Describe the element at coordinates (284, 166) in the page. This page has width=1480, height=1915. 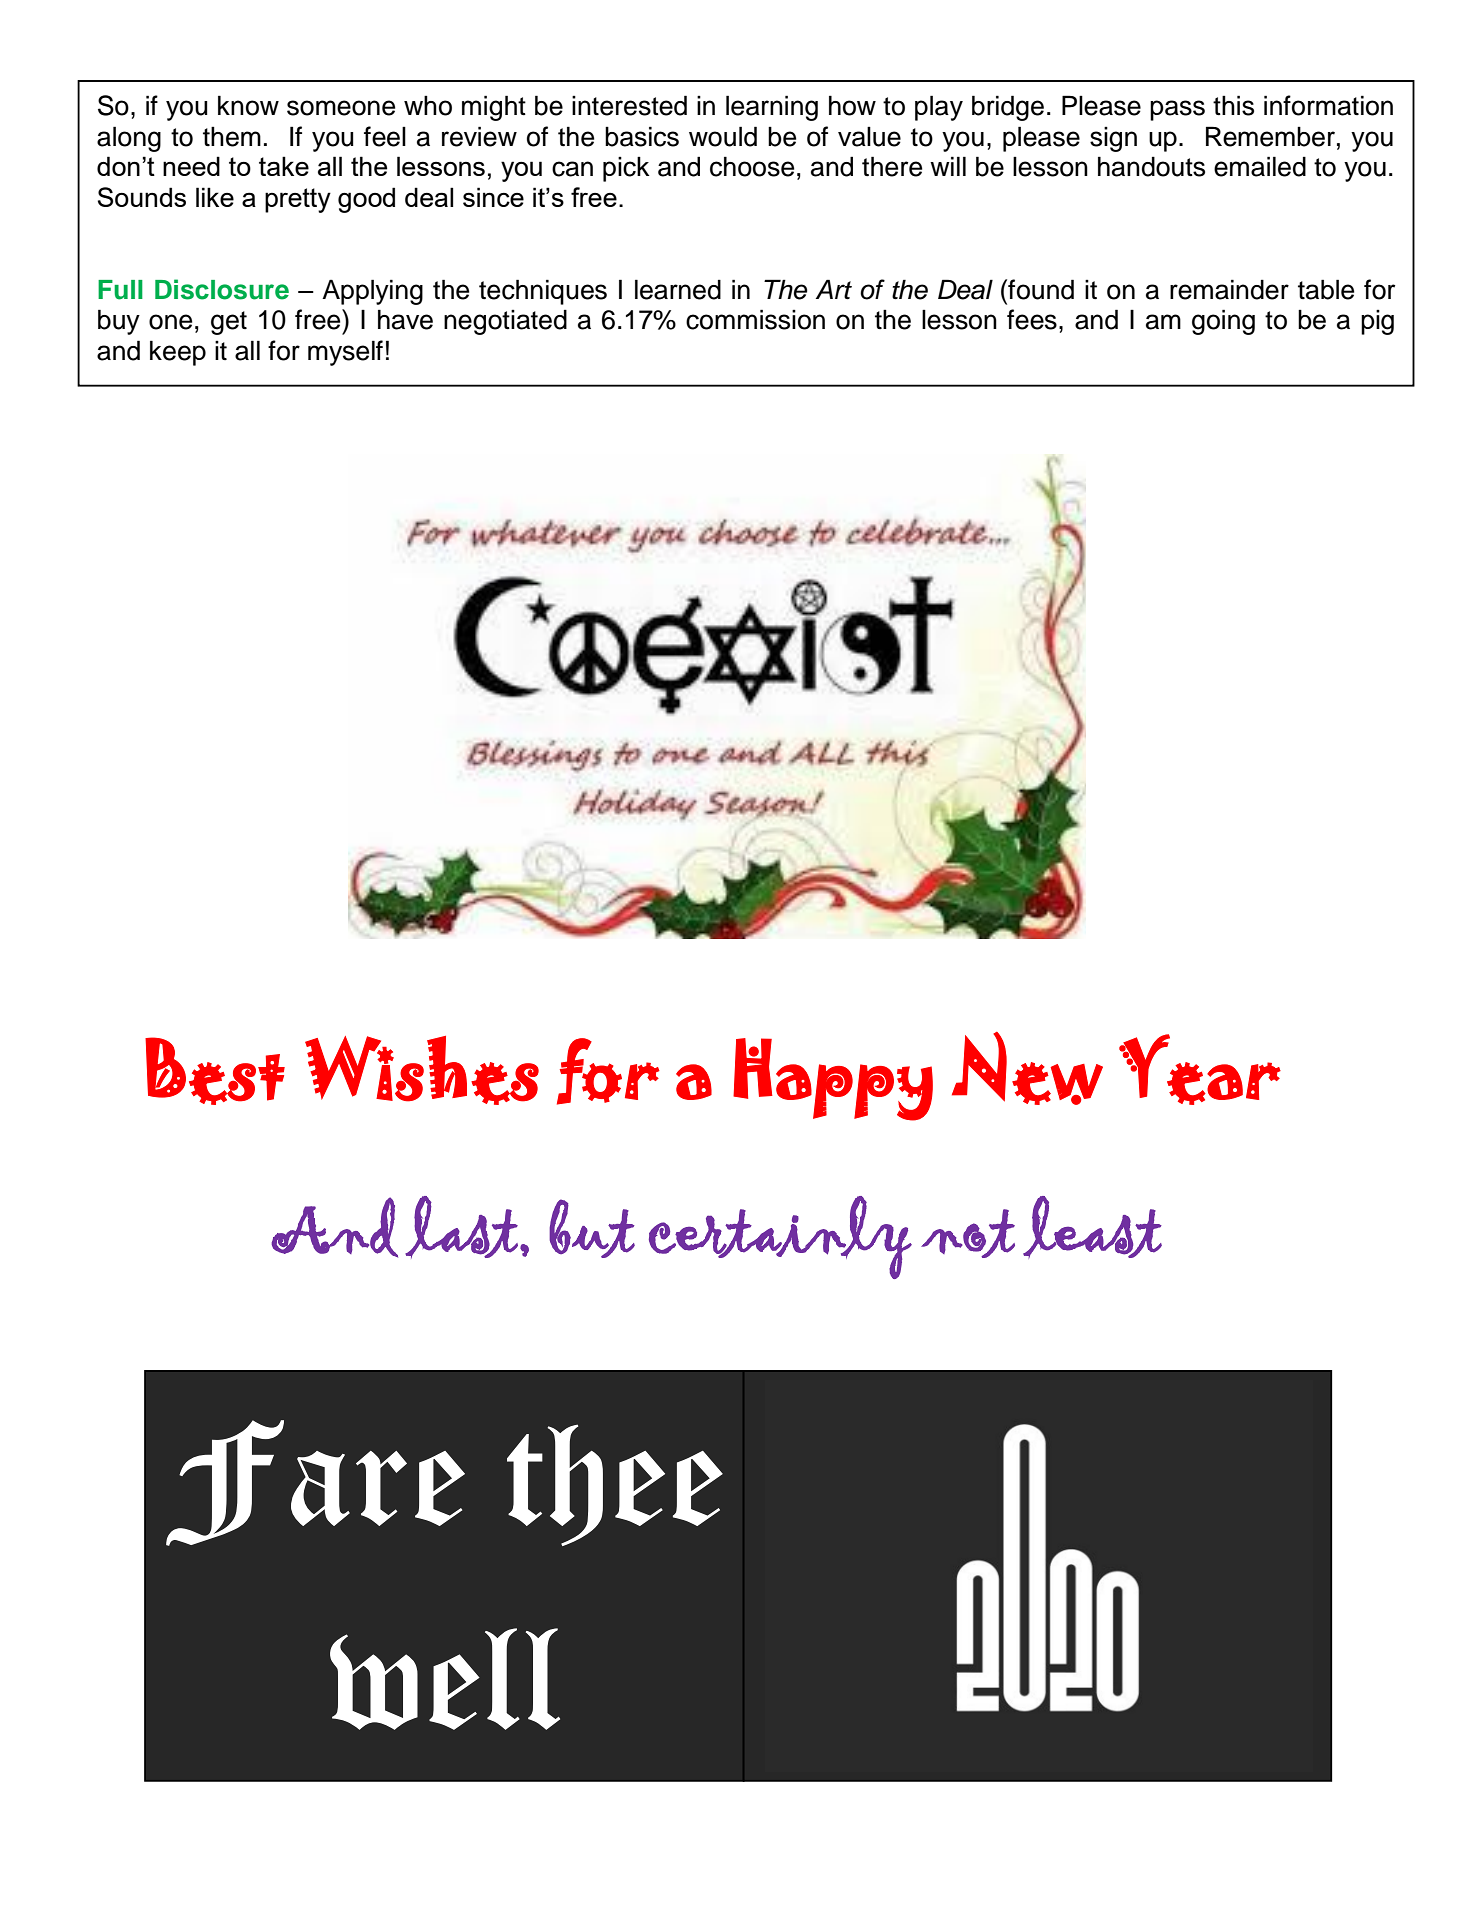
I see `take` at that location.
